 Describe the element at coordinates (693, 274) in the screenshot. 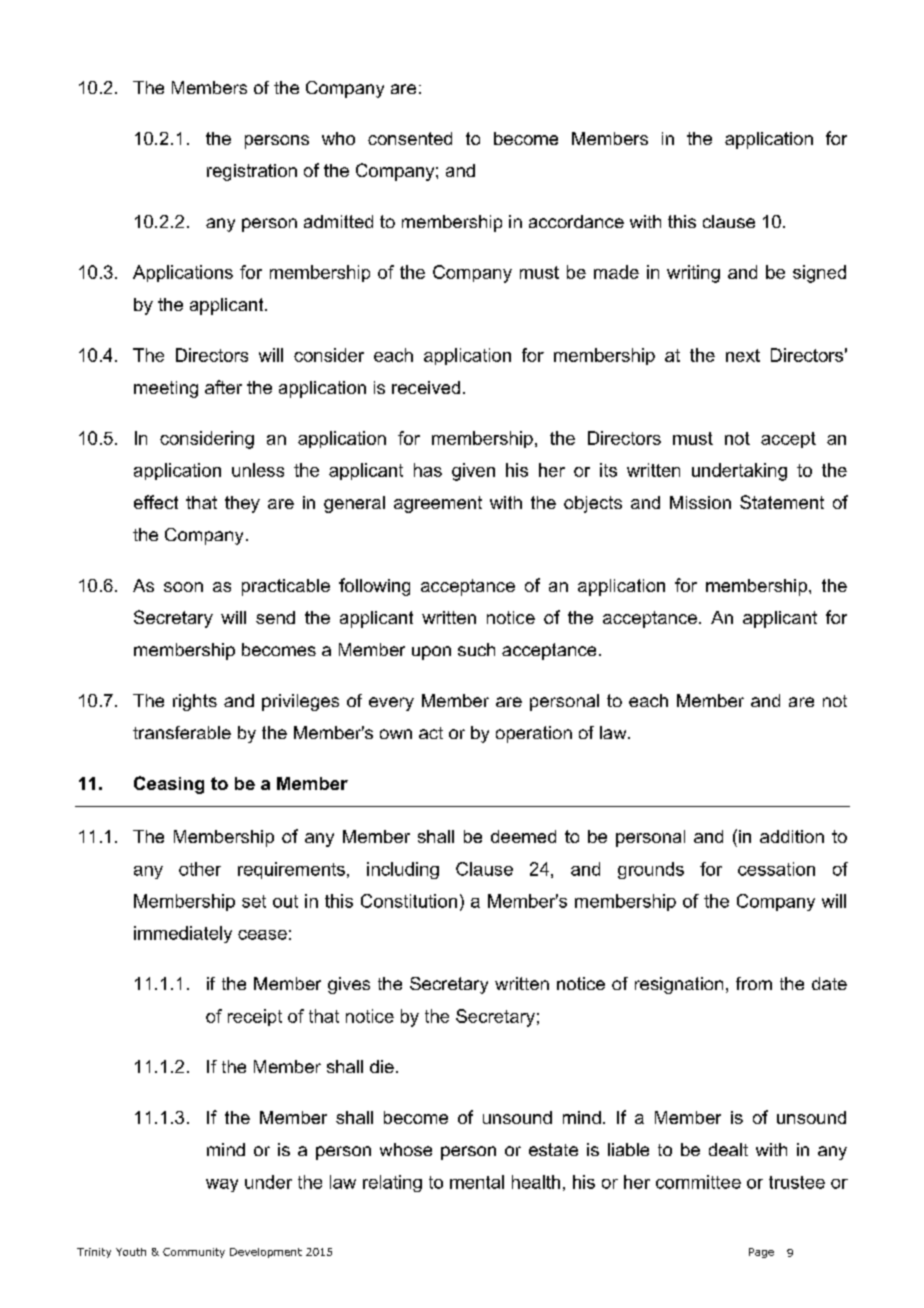

I see `writing` at that location.
